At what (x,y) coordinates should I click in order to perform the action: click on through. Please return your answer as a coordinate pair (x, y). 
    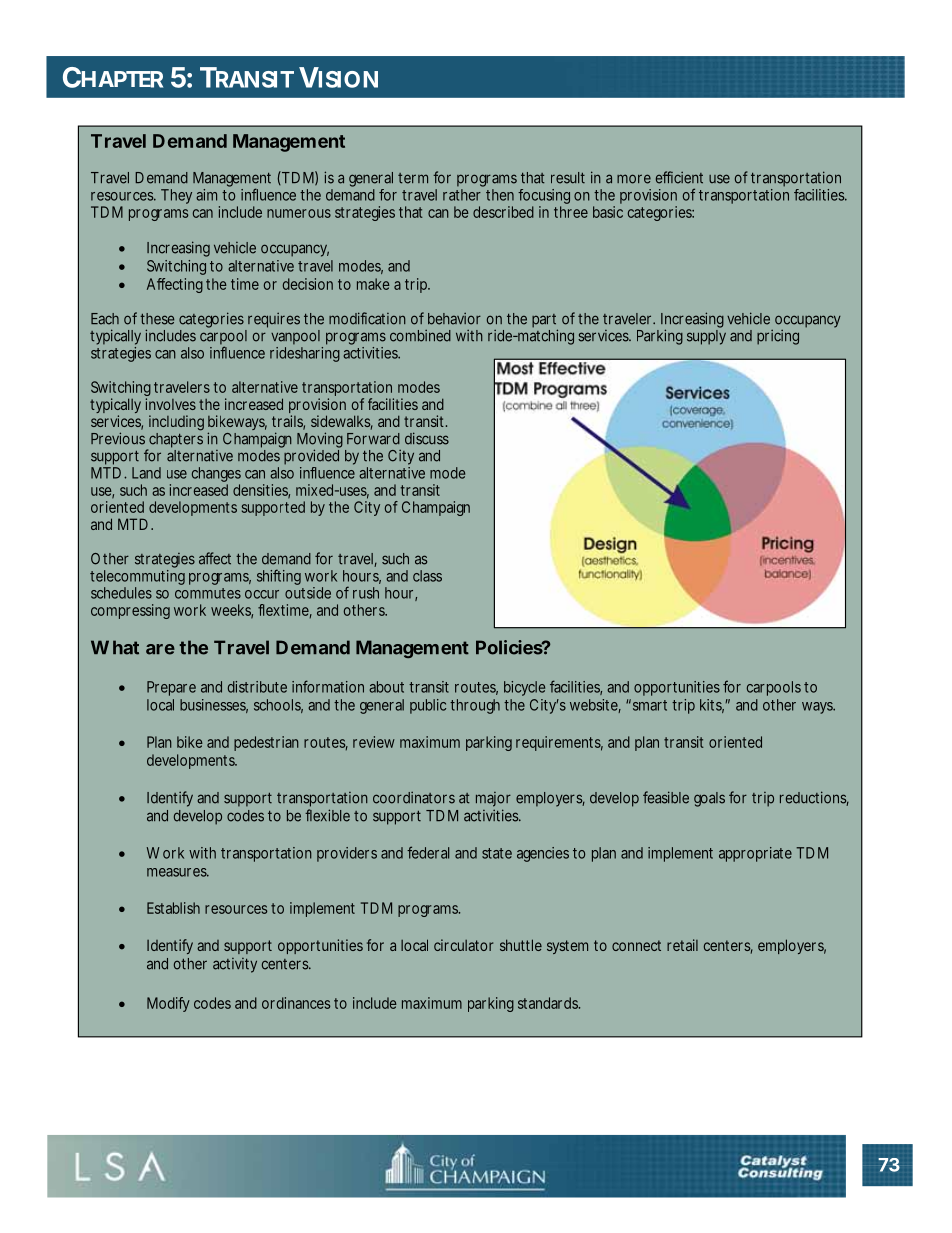
    Looking at the image, I should click on (475, 706).
